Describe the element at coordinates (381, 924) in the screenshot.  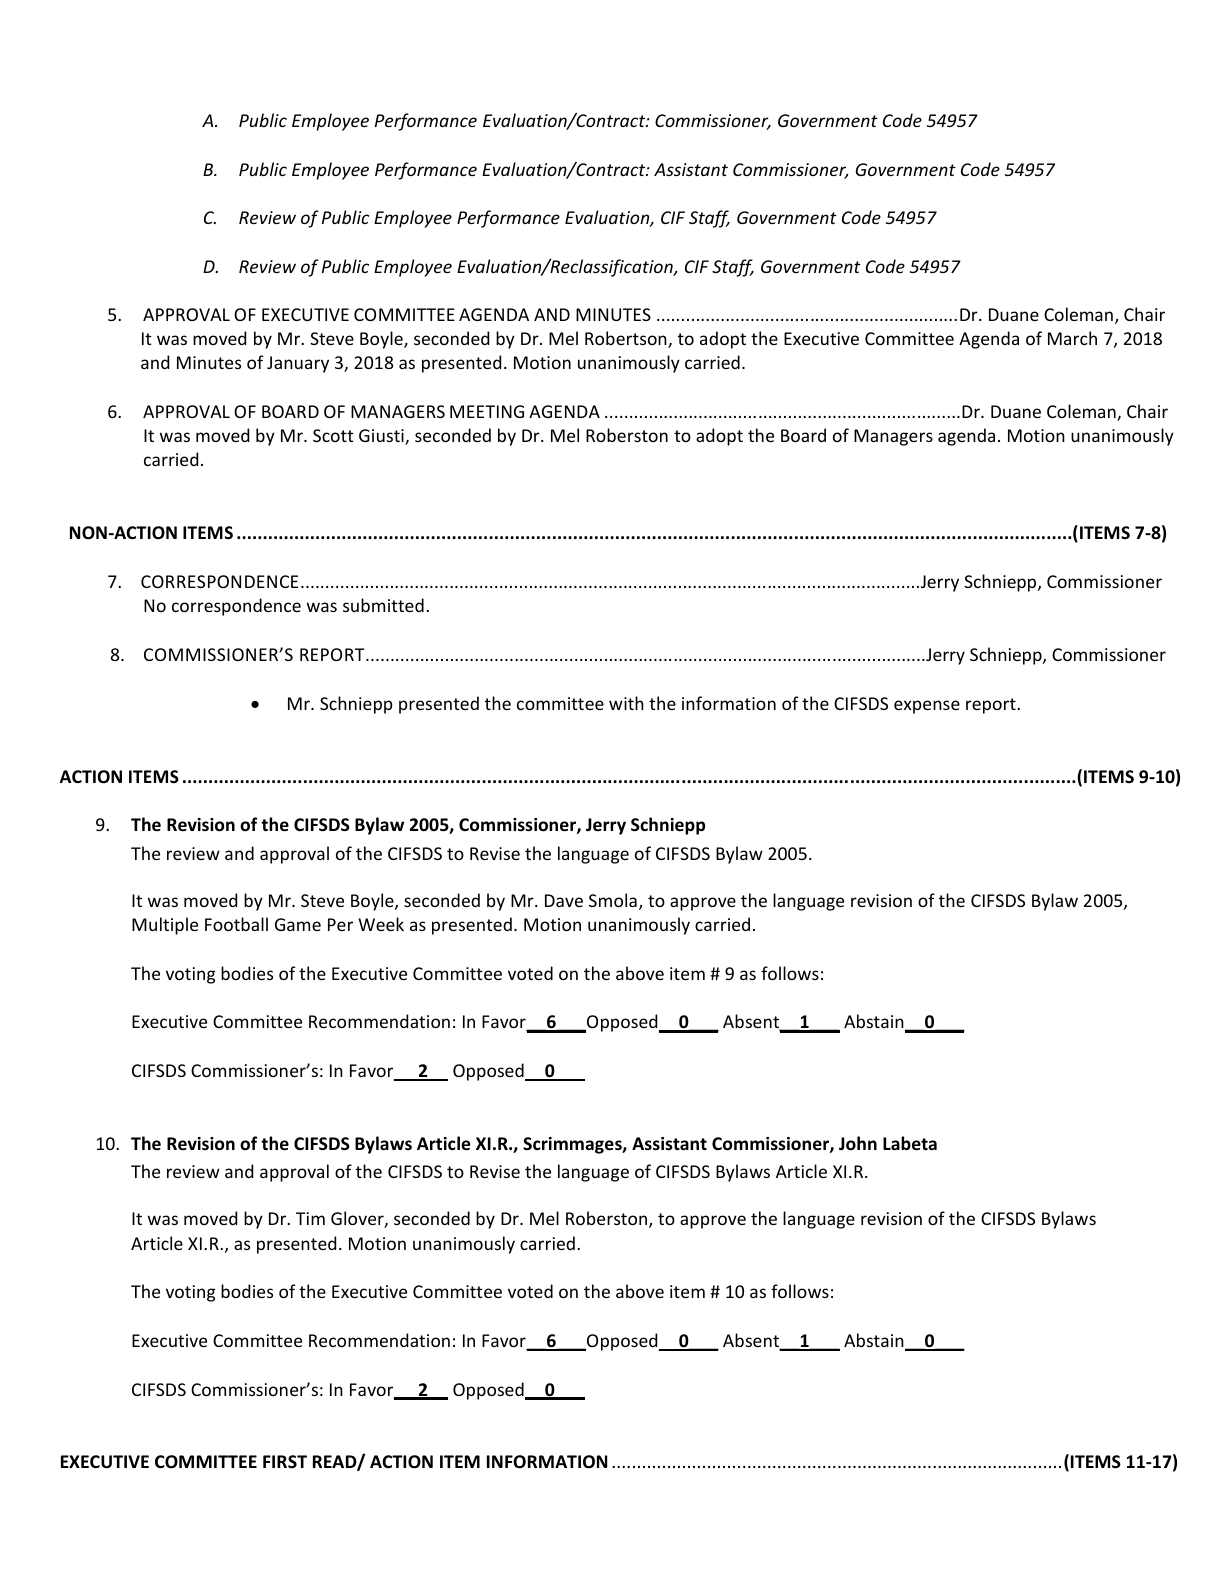
I see `Week` at that location.
